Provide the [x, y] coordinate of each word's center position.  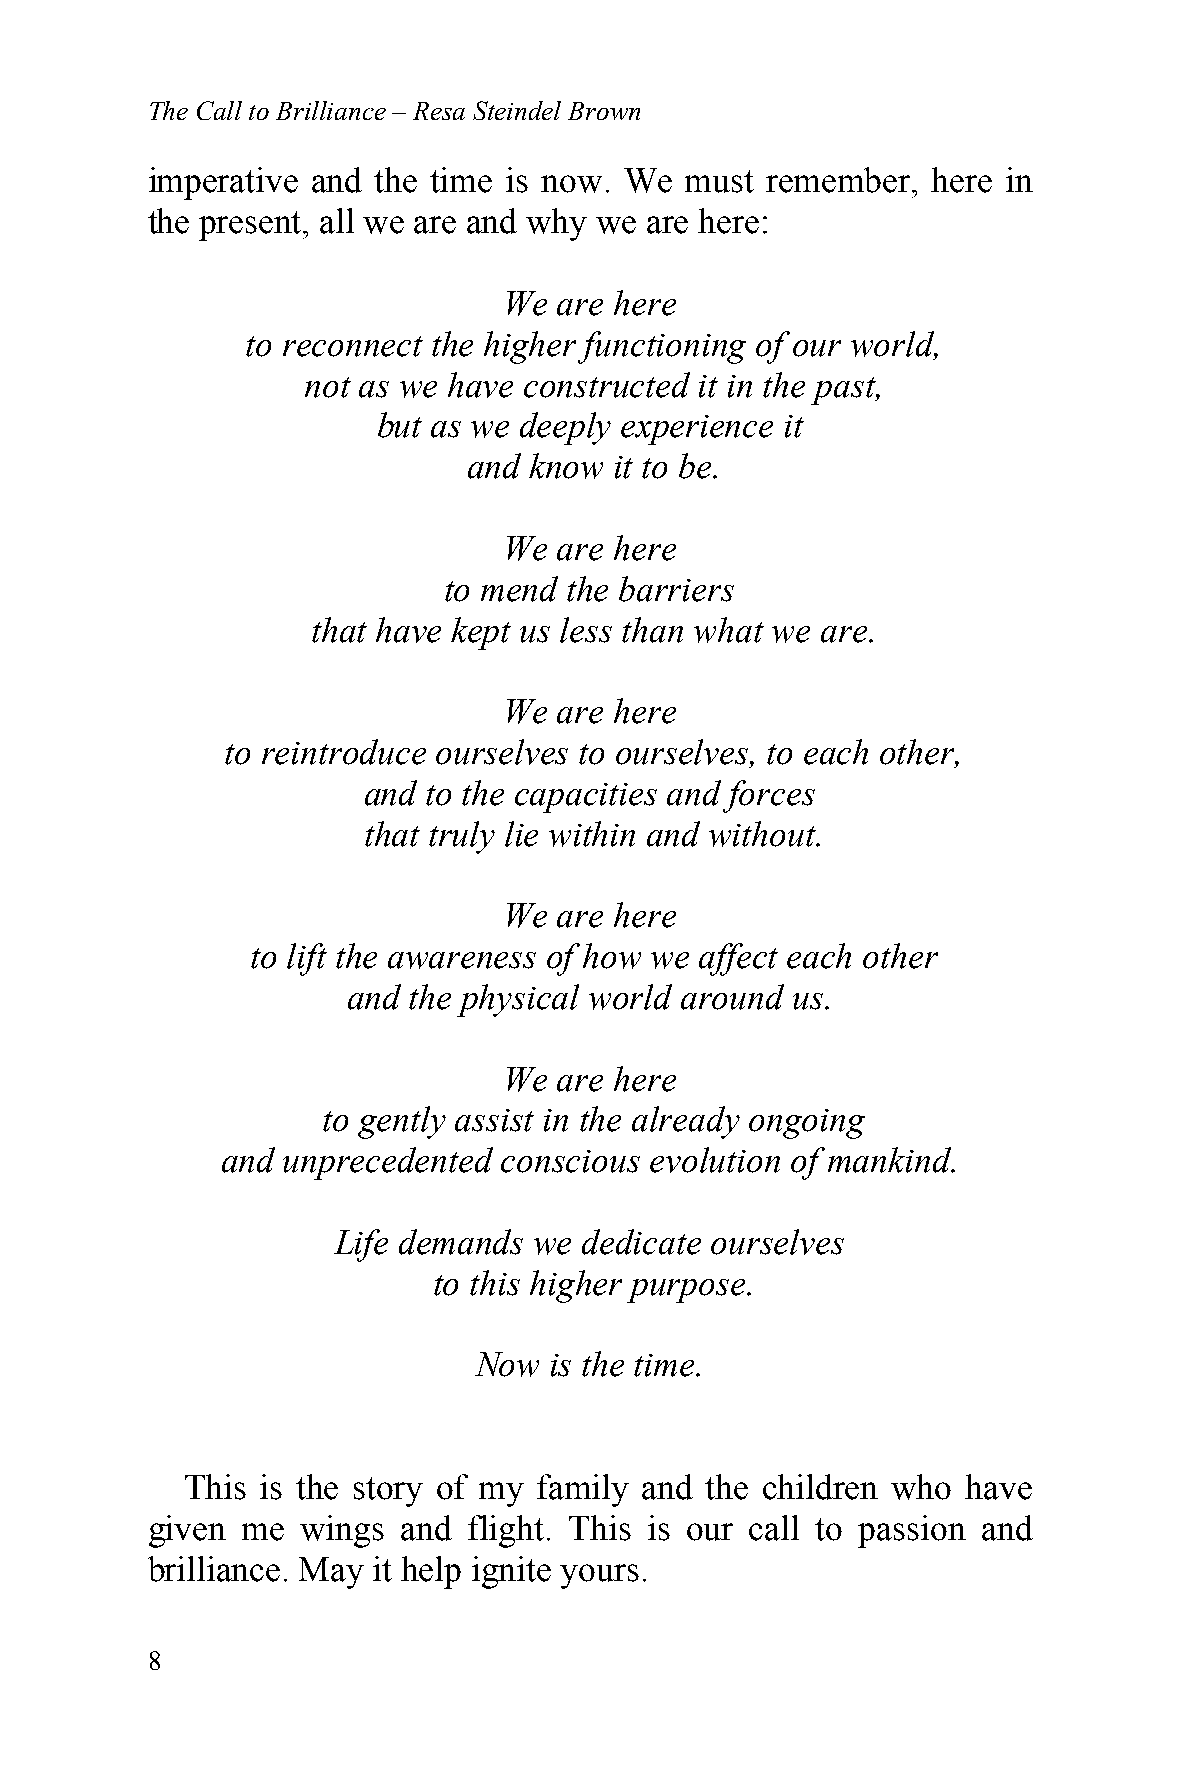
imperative [223, 183]
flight [506, 1531]
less [586, 630]
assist [494, 1120]
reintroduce [344, 752]
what [729, 630]
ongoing [807, 1124]
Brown [604, 111]
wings [342, 1531]
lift [307, 959]
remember [839, 180]
